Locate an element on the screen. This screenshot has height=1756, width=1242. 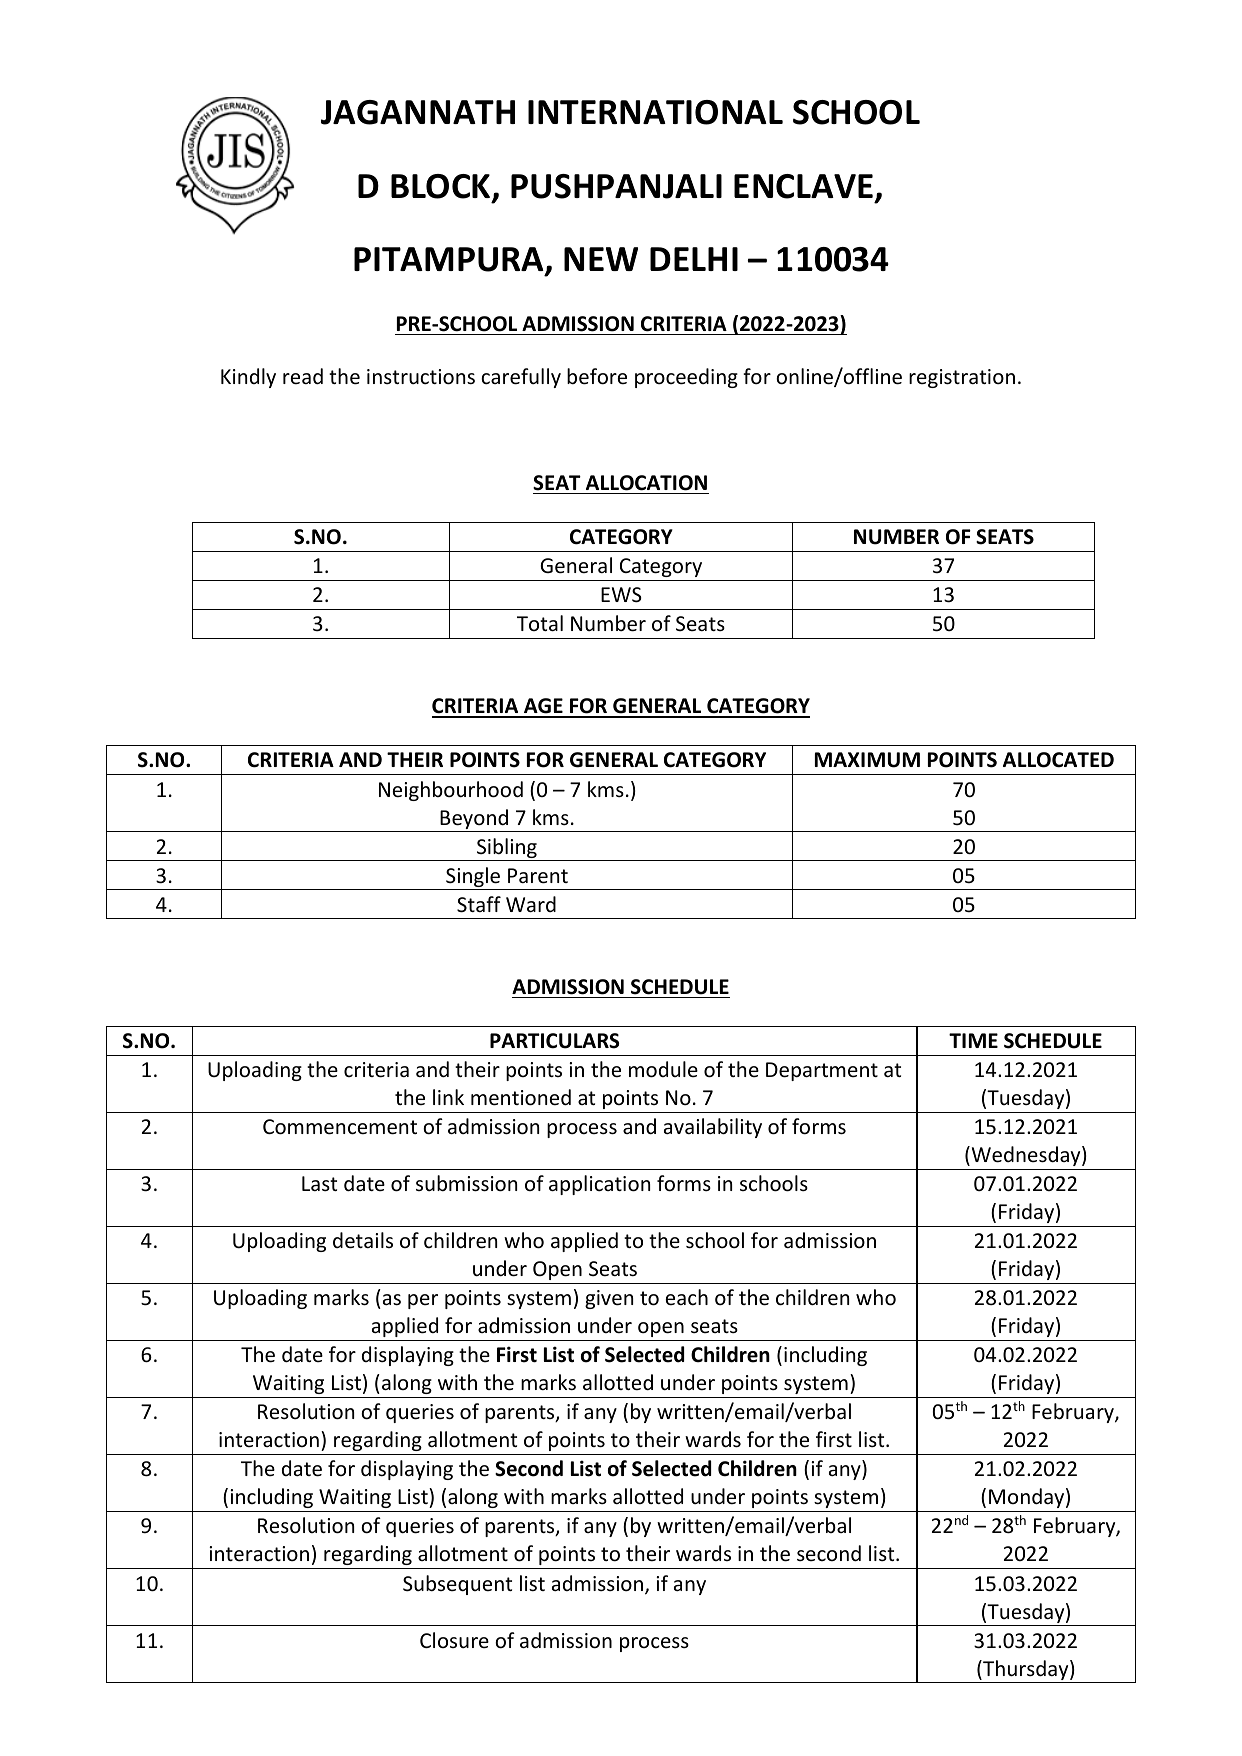
Single is located at coordinates (473, 878).
